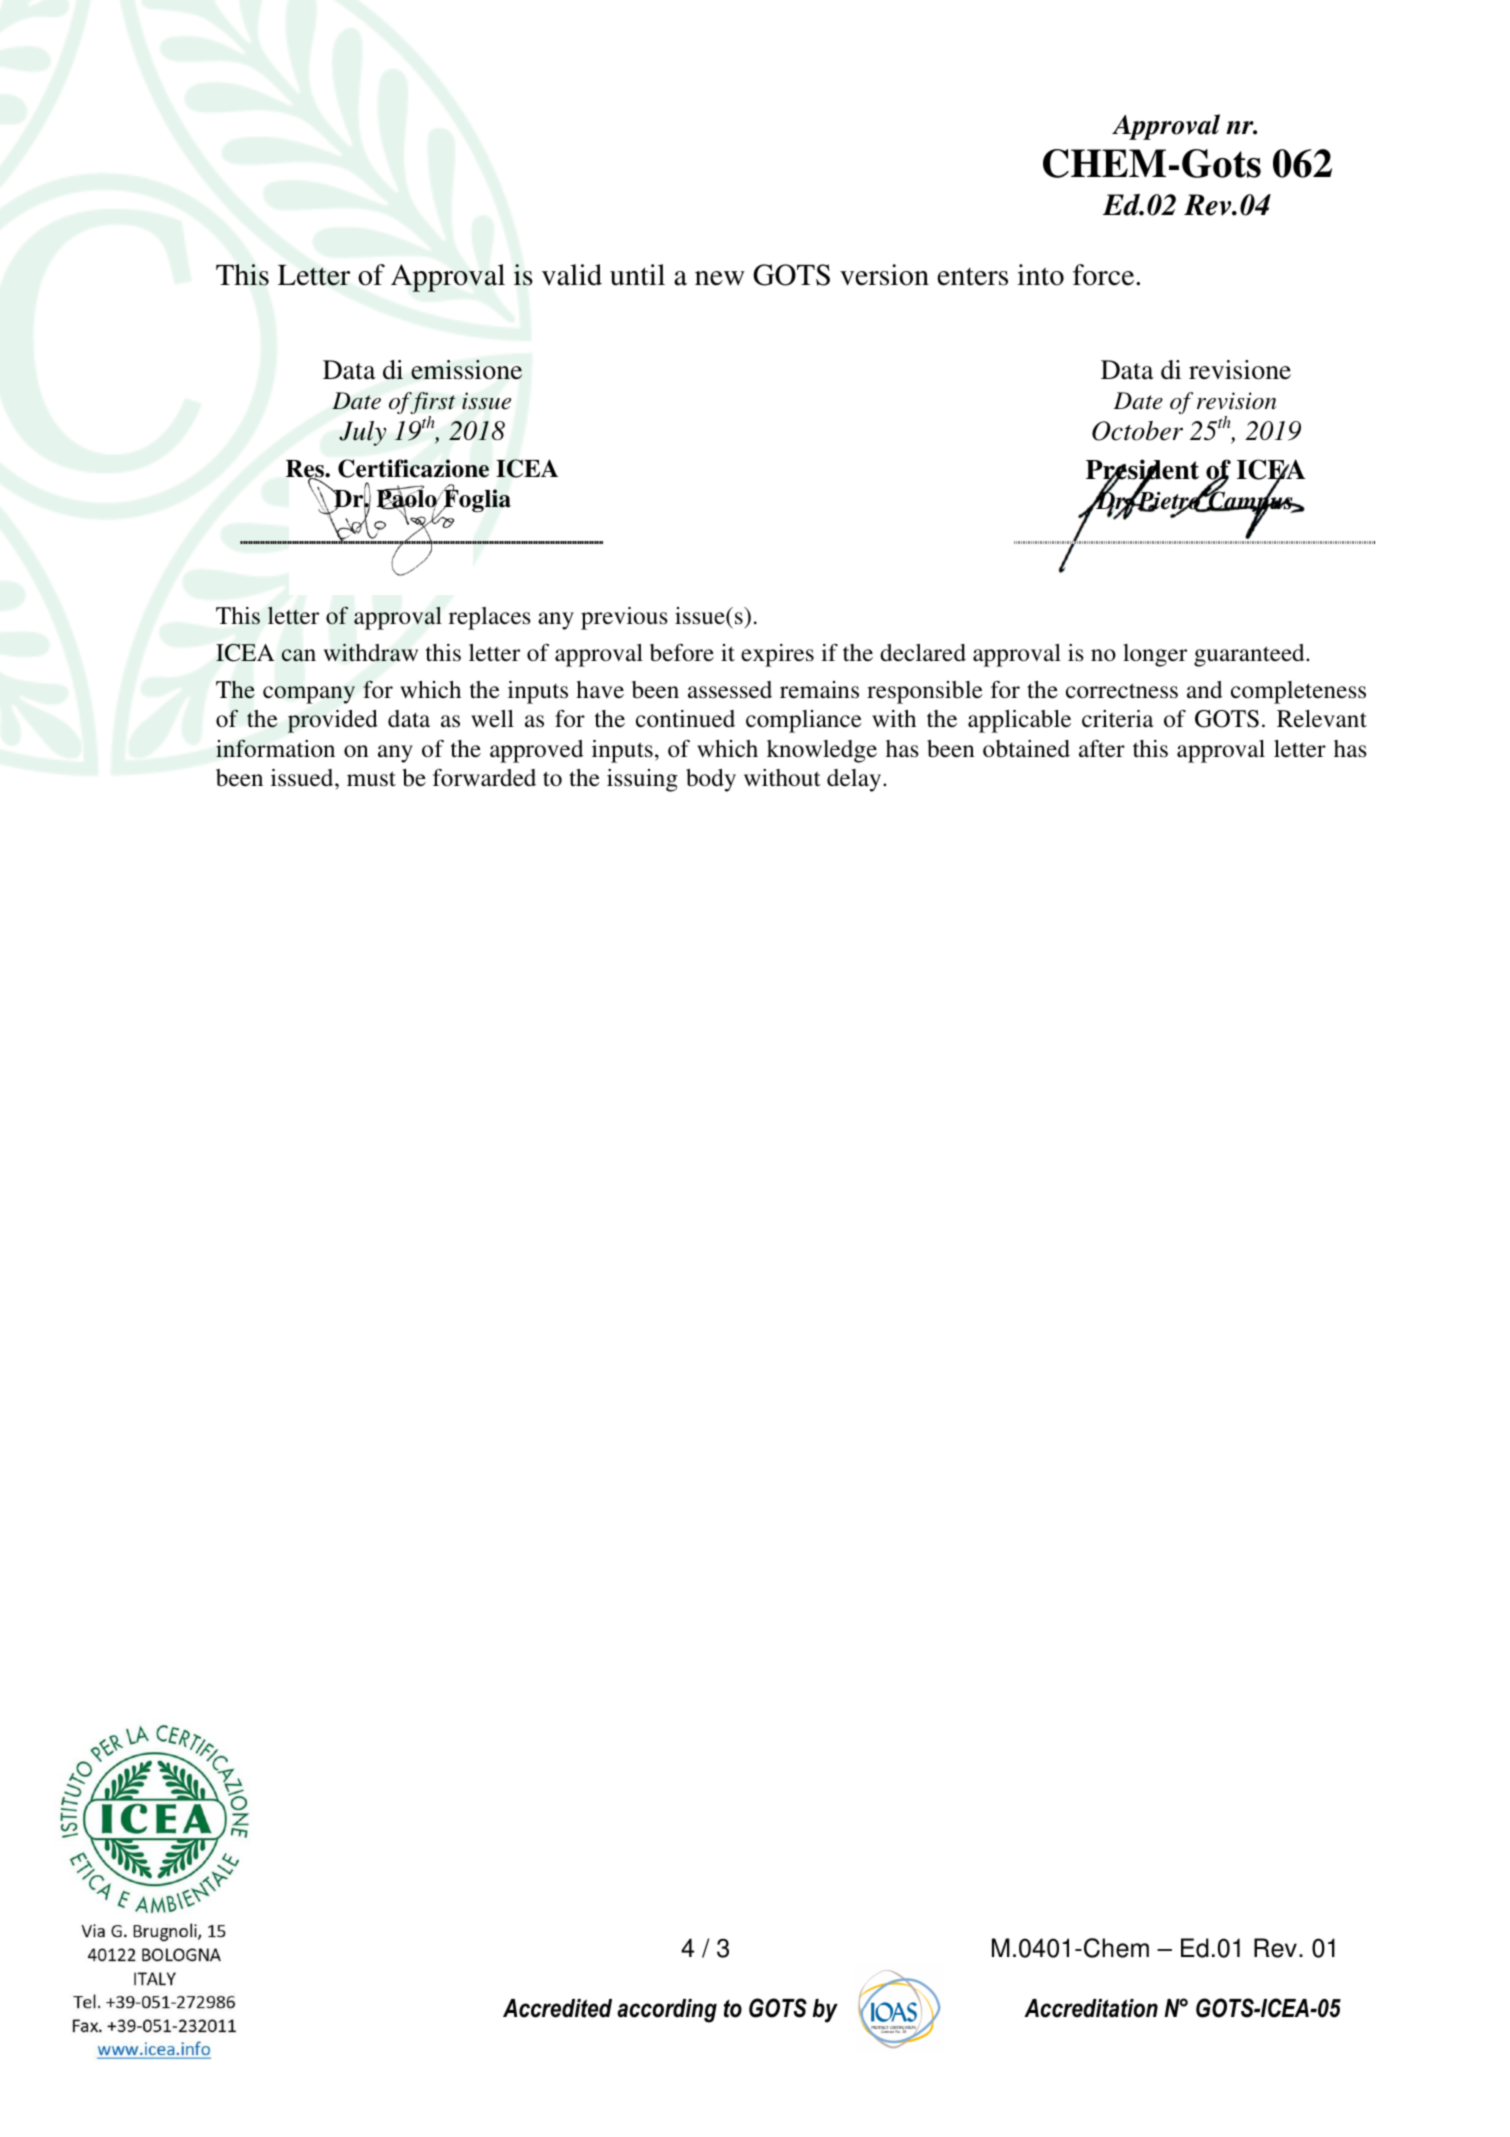 This screenshot has height=2137, width=1510. I want to click on delay, so click(855, 780).
